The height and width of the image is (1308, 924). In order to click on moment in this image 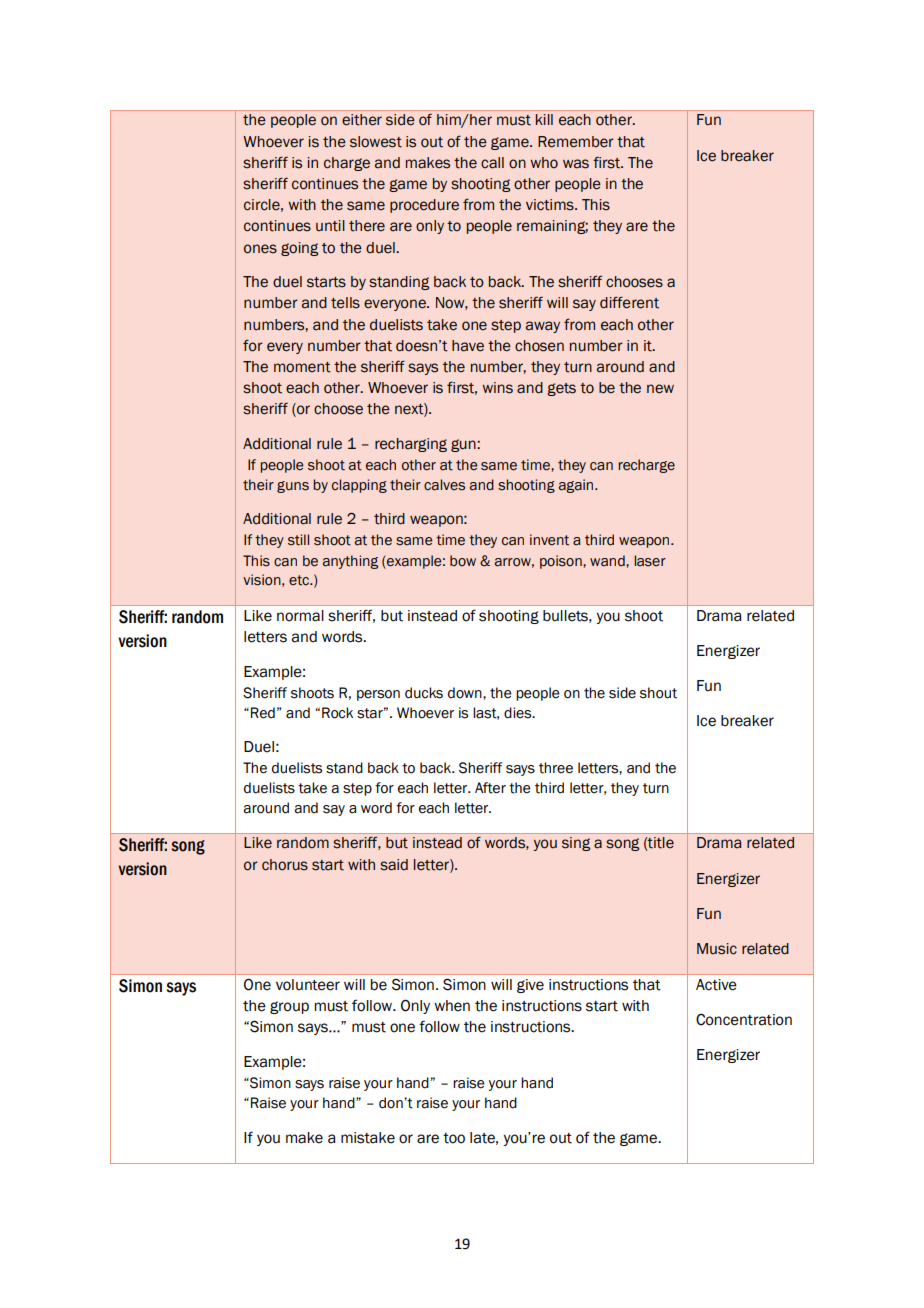, I will do `click(302, 367)`.
